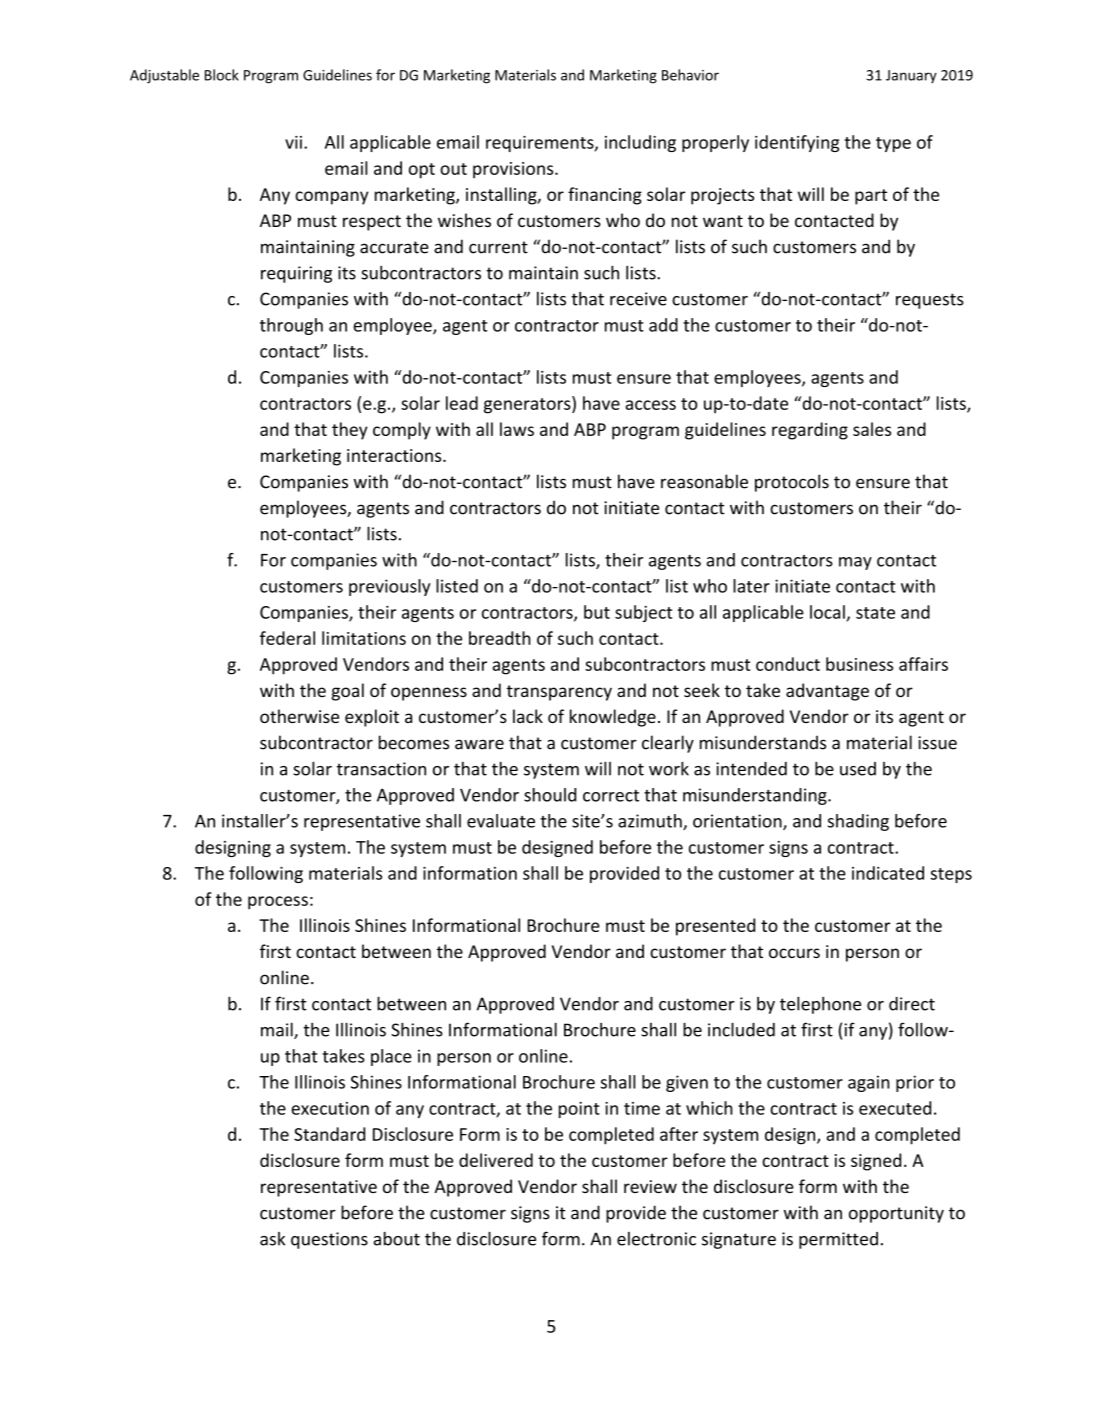  I want to click on ask, so click(272, 1239).
